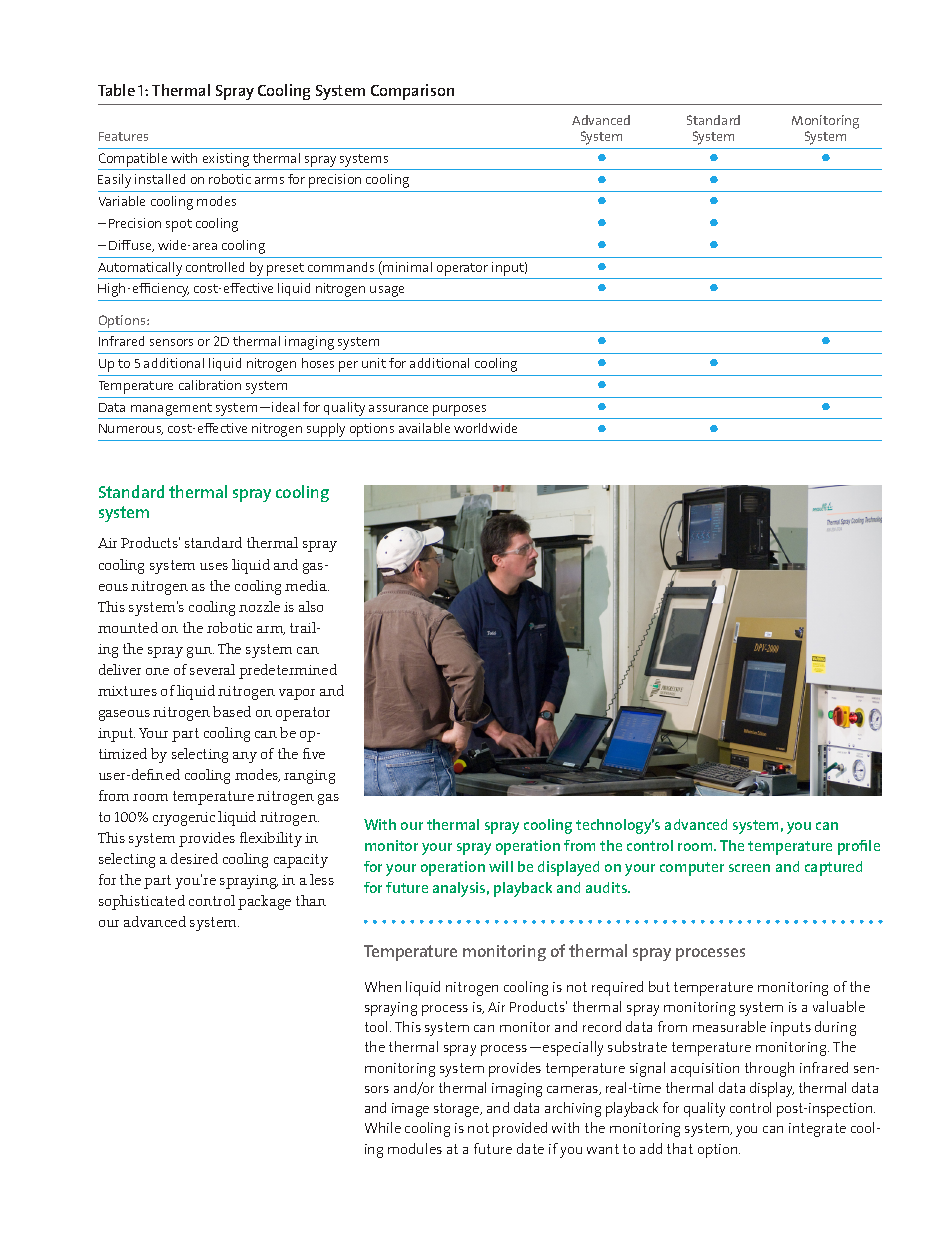 This screenshot has width=952, height=1233. What do you see at coordinates (264, 902) in the screenshot?
I see `package` at bounding box center [264, 902].
